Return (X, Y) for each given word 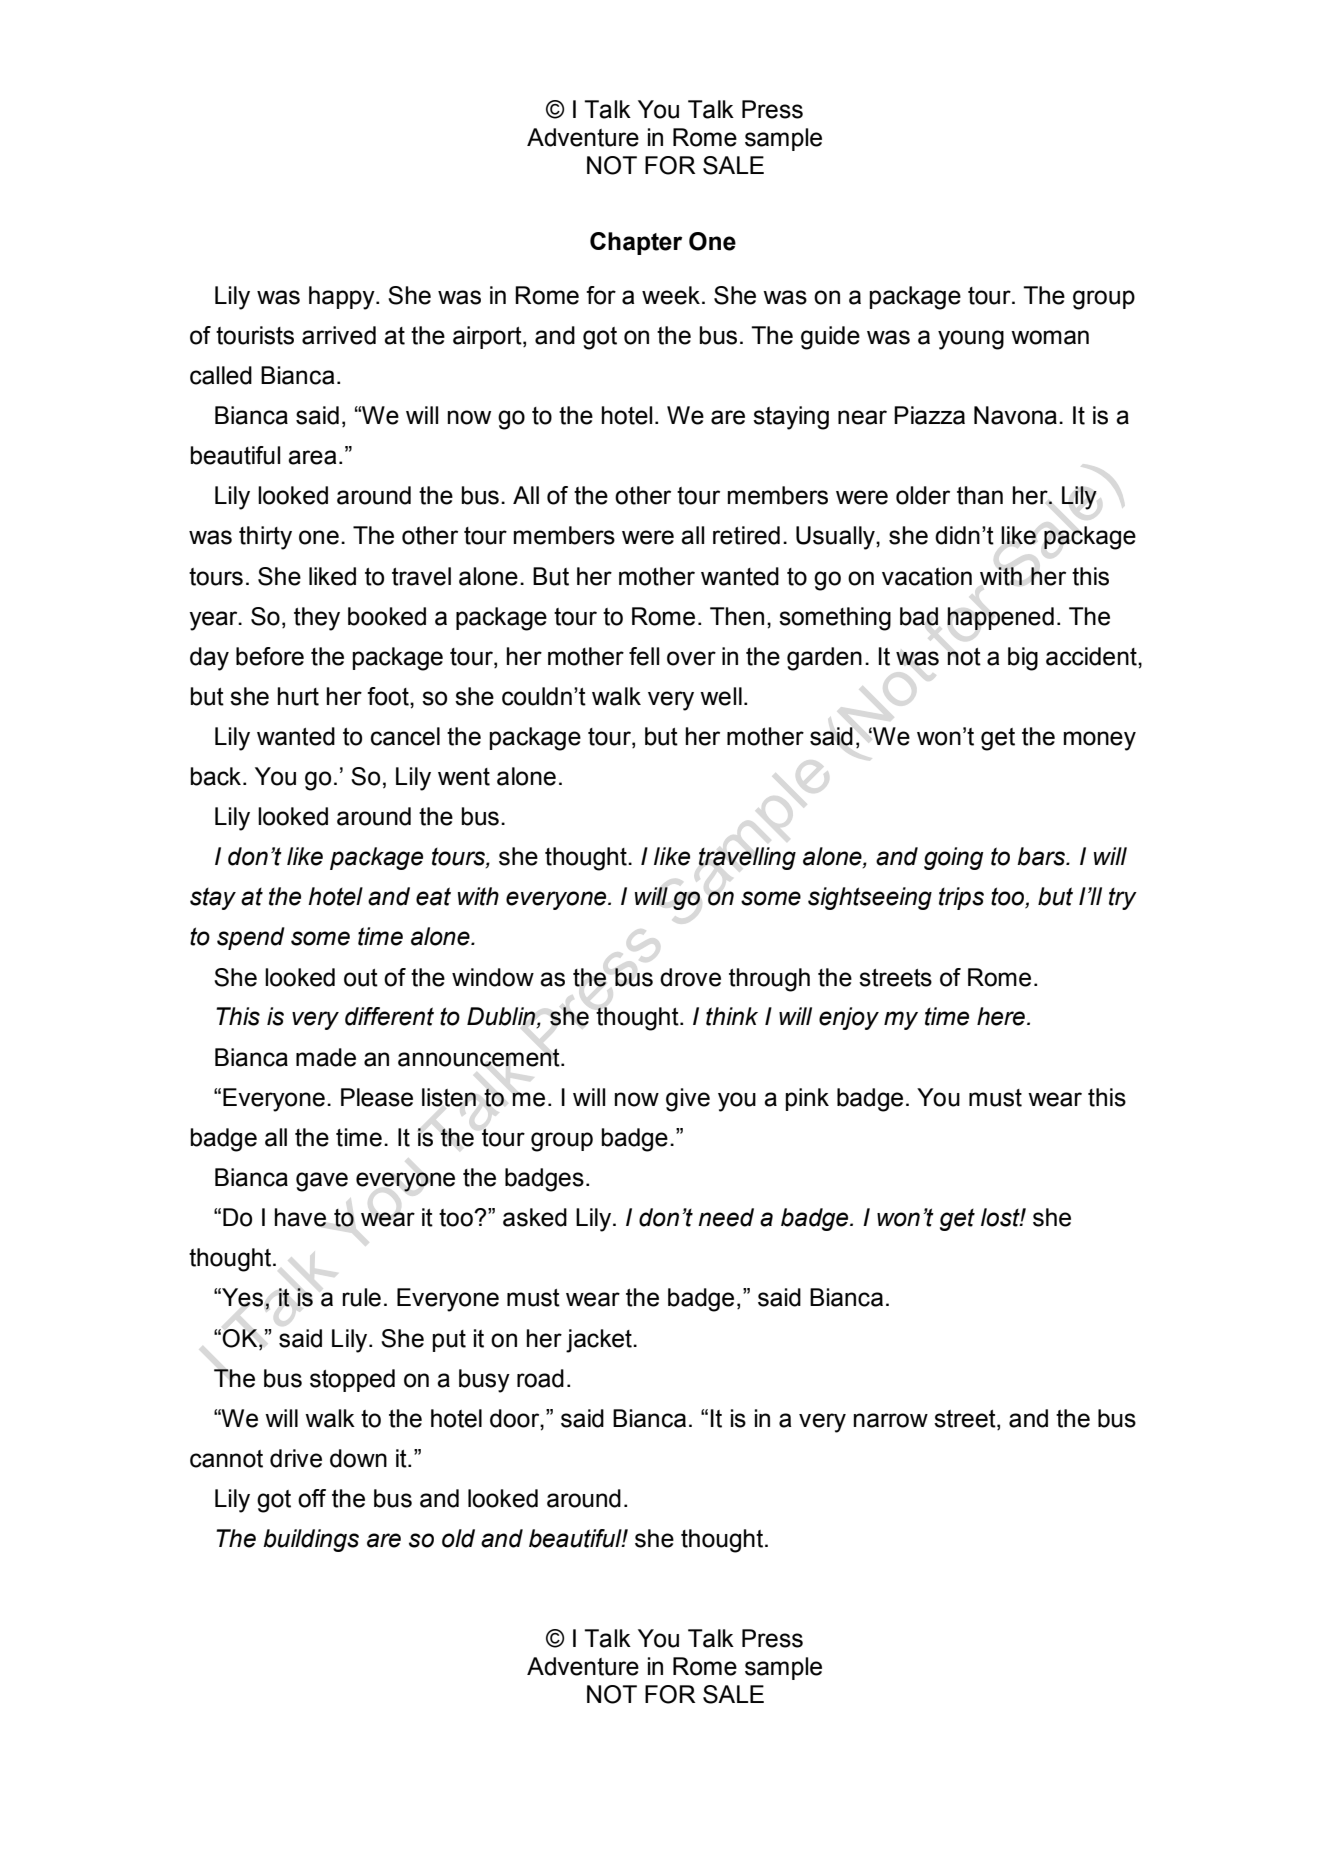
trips (961, 898)
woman (1050, 337)
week (671, 295)
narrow (891, 1420)
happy (343, 298)
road (540, 1378)
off (312, 1498)
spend (251, 938)
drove (690, 977)
